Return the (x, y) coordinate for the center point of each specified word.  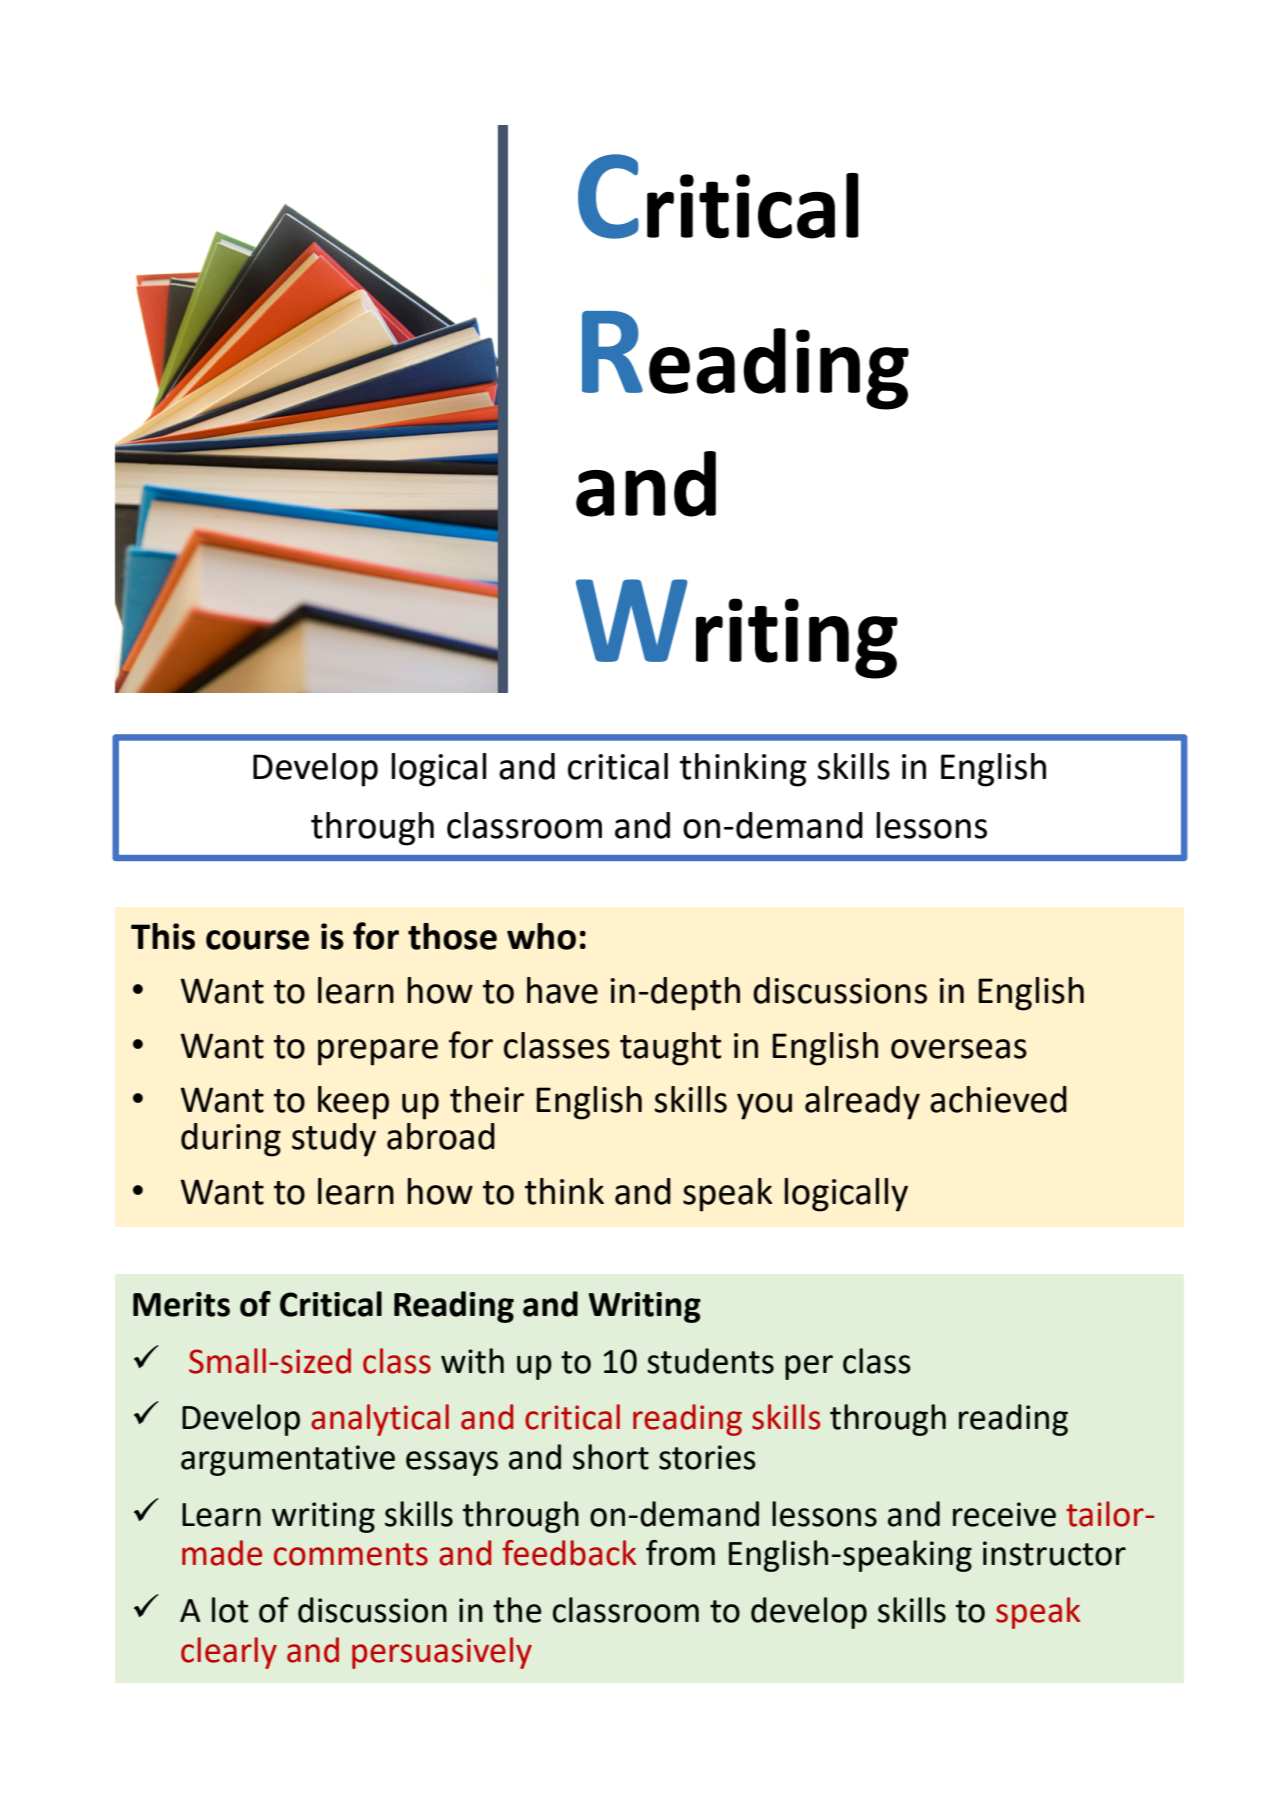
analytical (380, 1420)
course (257, 940)
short (611, 1457)
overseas (959, 1049)
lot (230, 1610)
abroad (441, 1136)
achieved (998, 1099)
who (541, 936)
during (231, 1140)
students (710, 1361)
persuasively (442, 1653)
